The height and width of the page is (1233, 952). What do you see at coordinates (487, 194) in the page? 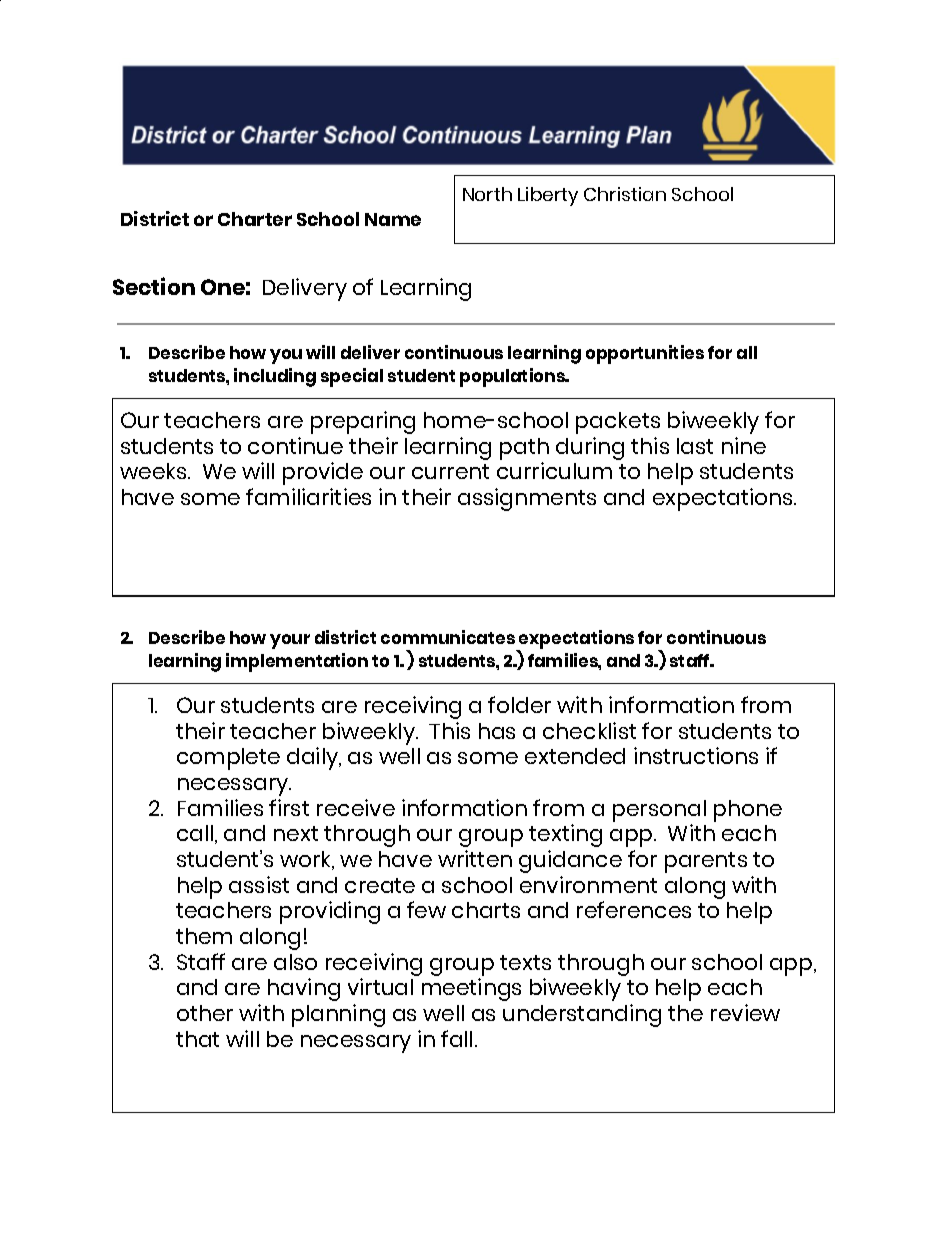
I see `North` at bounding box center [487, 194].
